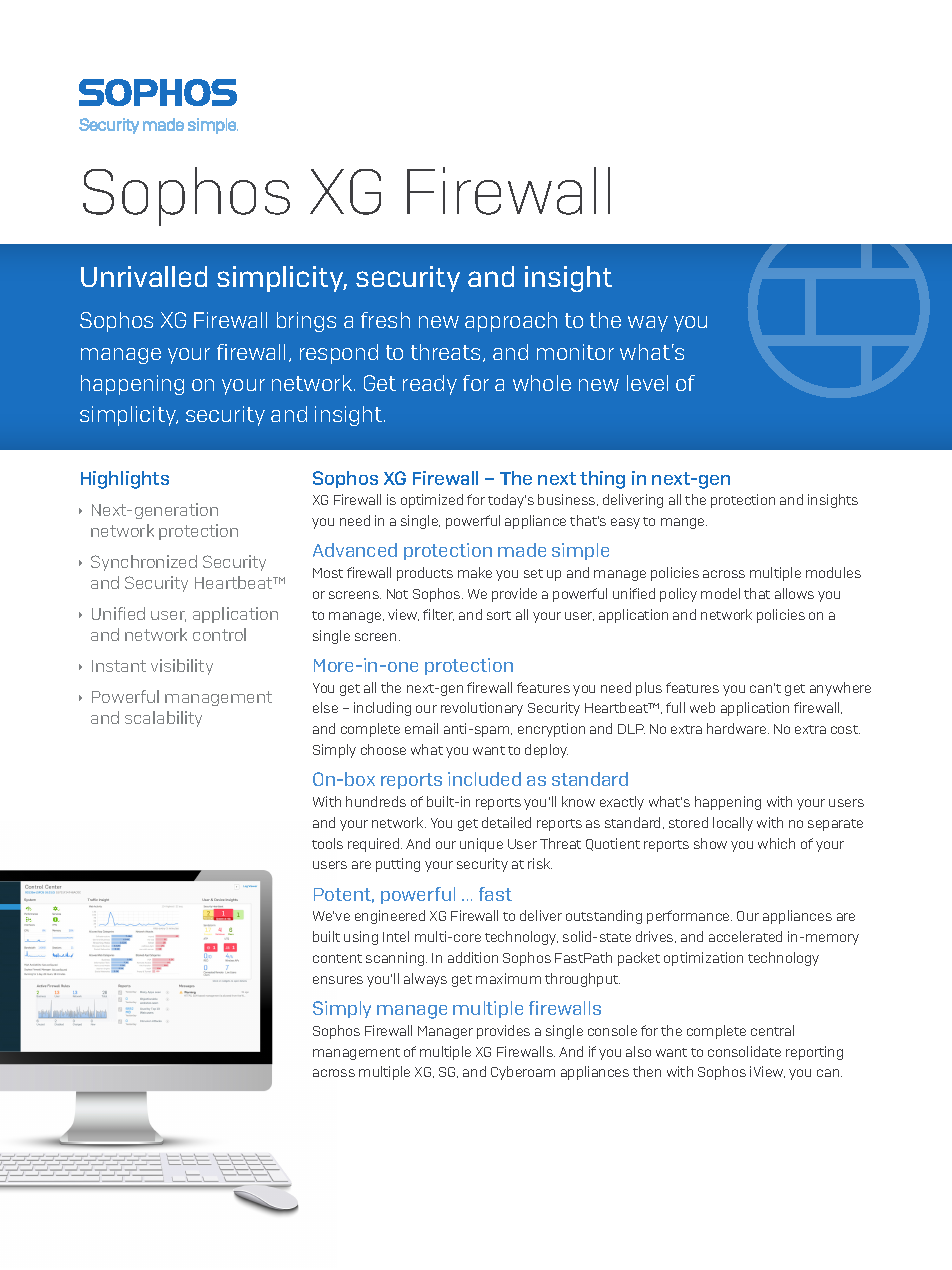 The width and height of the screenshot is (952, 1270). What do you see at coordinates (702, 707) in the screenshot?
I see `web` at bounding box center [702, 707].
